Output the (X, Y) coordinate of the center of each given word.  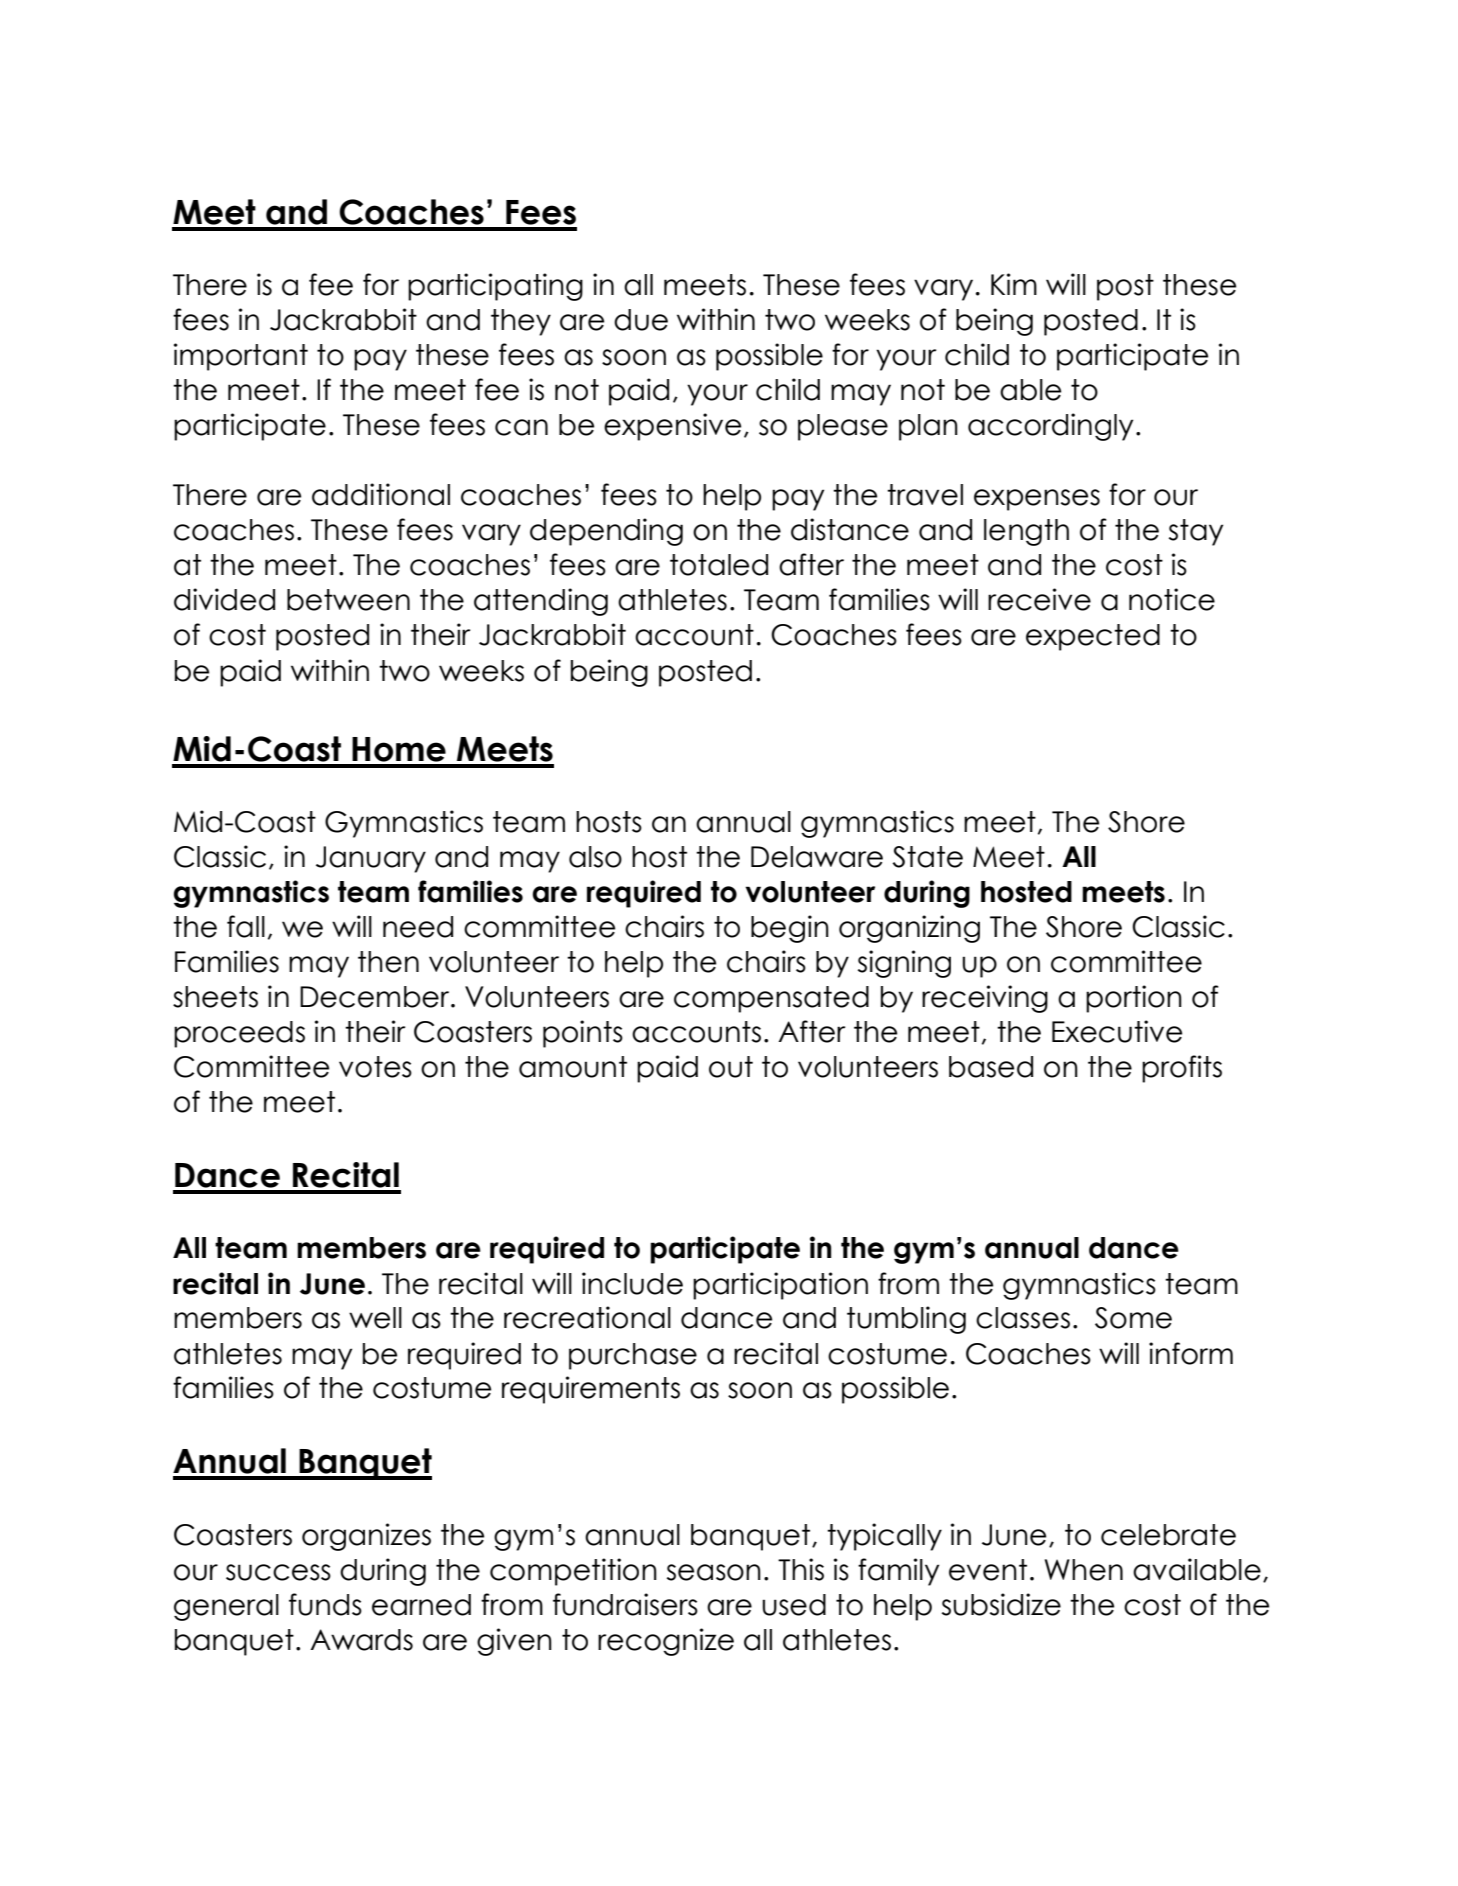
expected (1093, 637)
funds (325, 1604)
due (641, 320)
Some (1133, 1318)
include (632, 1283)
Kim (1014, 284)
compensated (771, 999)
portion (1134, 999)
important (241, 357)
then (388, 962)
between (348, 600)
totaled (719, 565)
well (375, 1318)
